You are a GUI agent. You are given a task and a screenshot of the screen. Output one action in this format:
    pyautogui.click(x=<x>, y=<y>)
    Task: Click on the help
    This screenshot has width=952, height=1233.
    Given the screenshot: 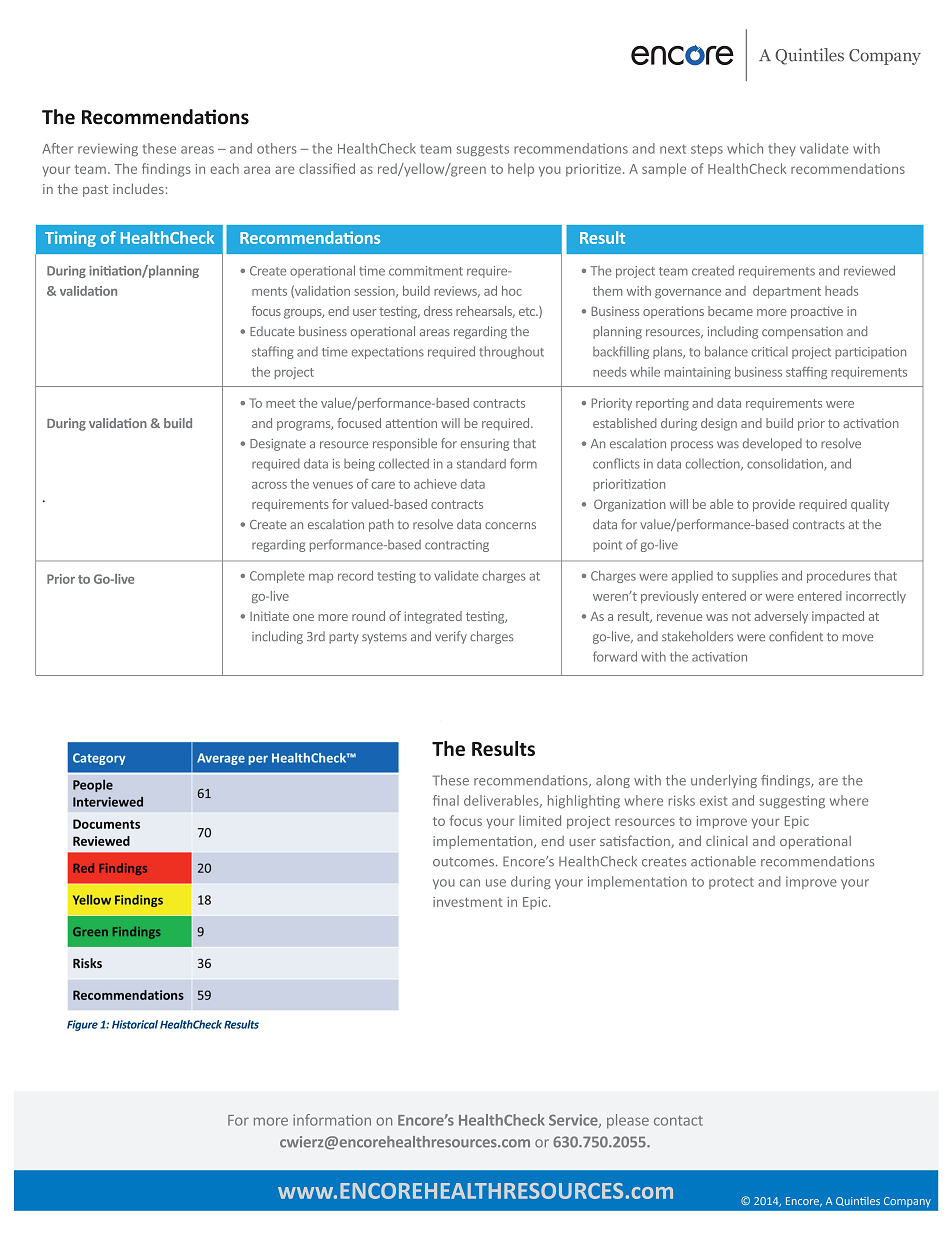 What is the action you would take?
    pyautogui.click(x=521, y=170)
